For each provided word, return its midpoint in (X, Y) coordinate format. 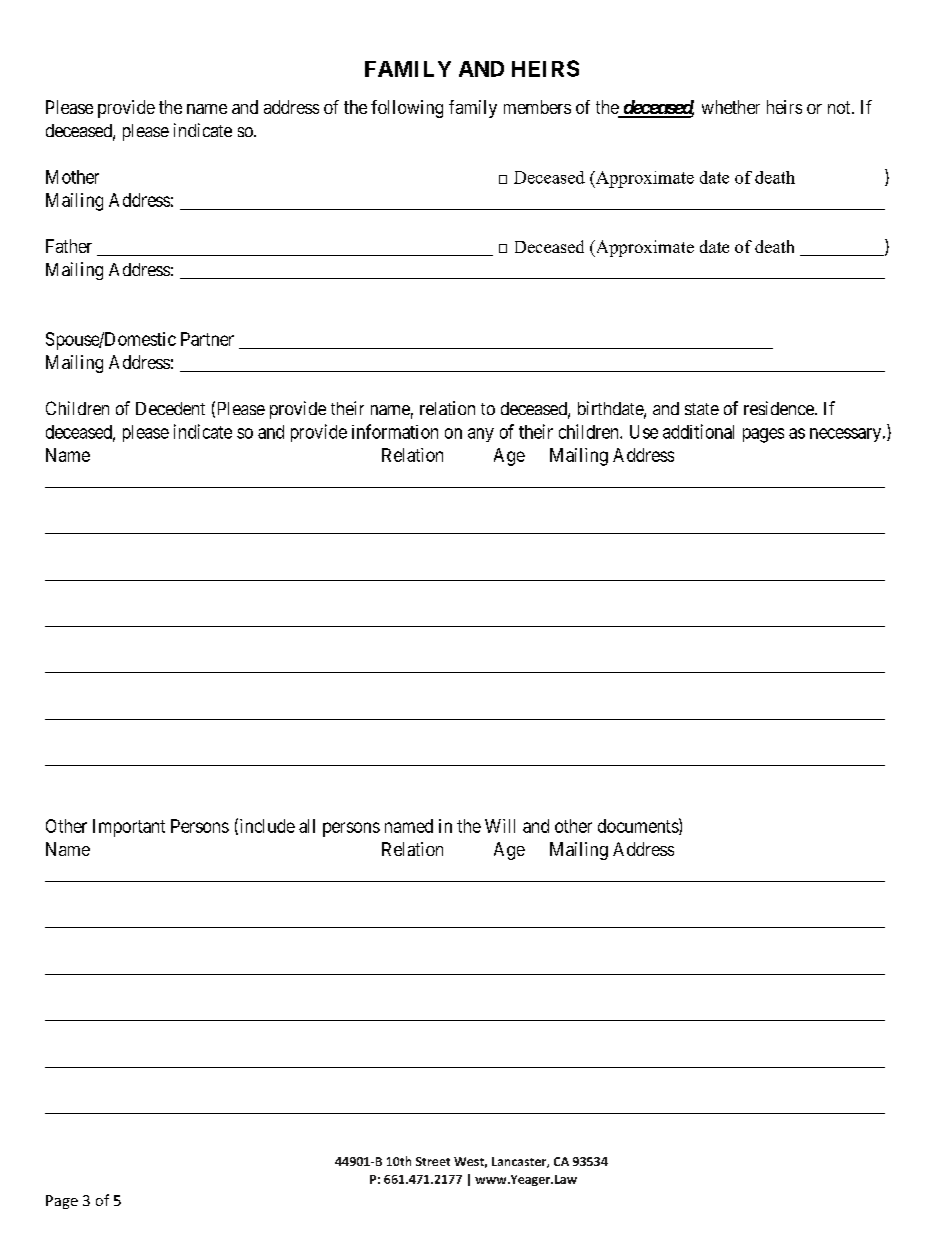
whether (731, 107)
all (307, 826)
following (407, 109)
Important (129, 828)
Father (69, 246)
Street (433, 1161)
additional (698, 431)
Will (500, 826)
